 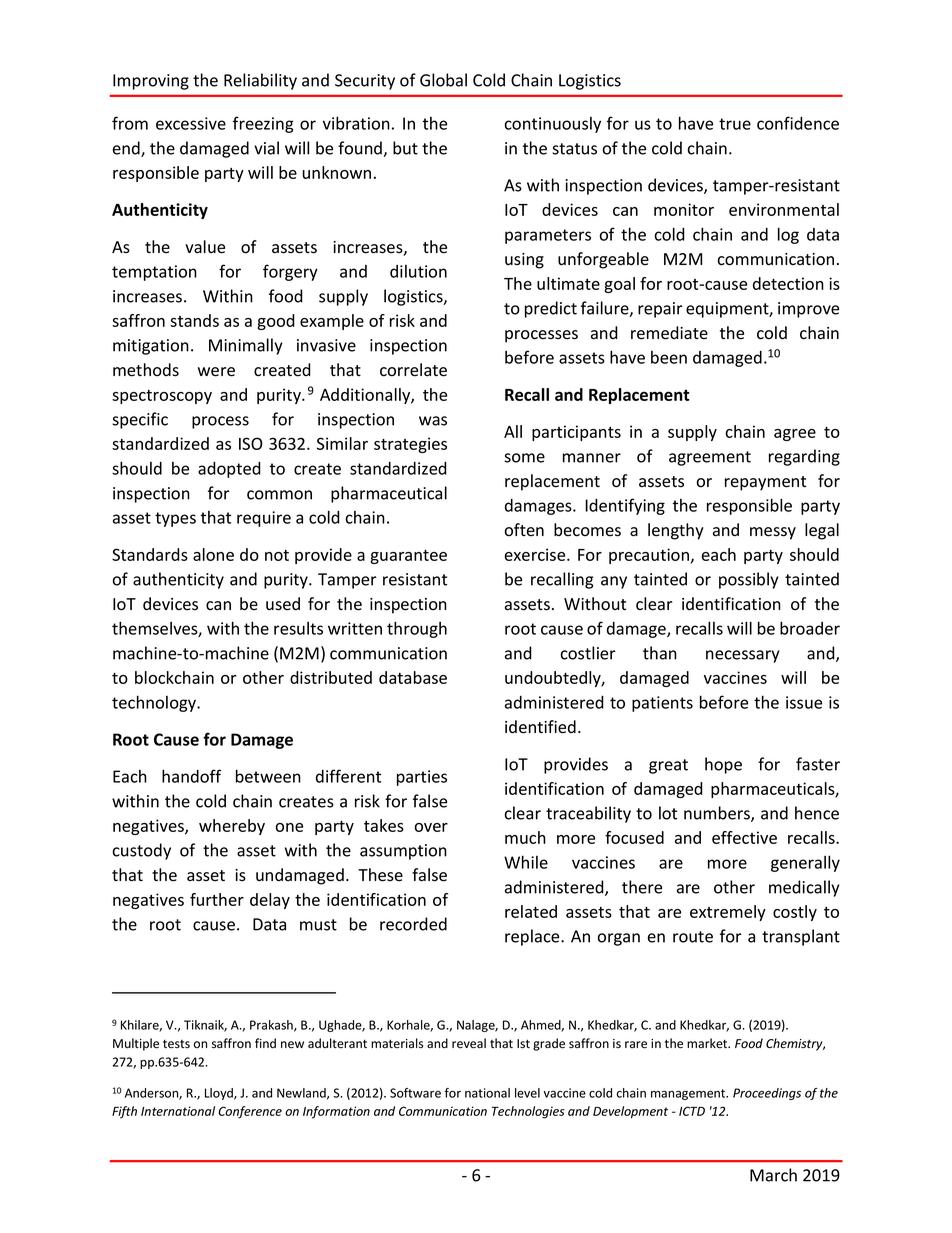 What do you see at coordinates (443, 80) in the document?
I see `Global` at bounding box center [443, 80].
